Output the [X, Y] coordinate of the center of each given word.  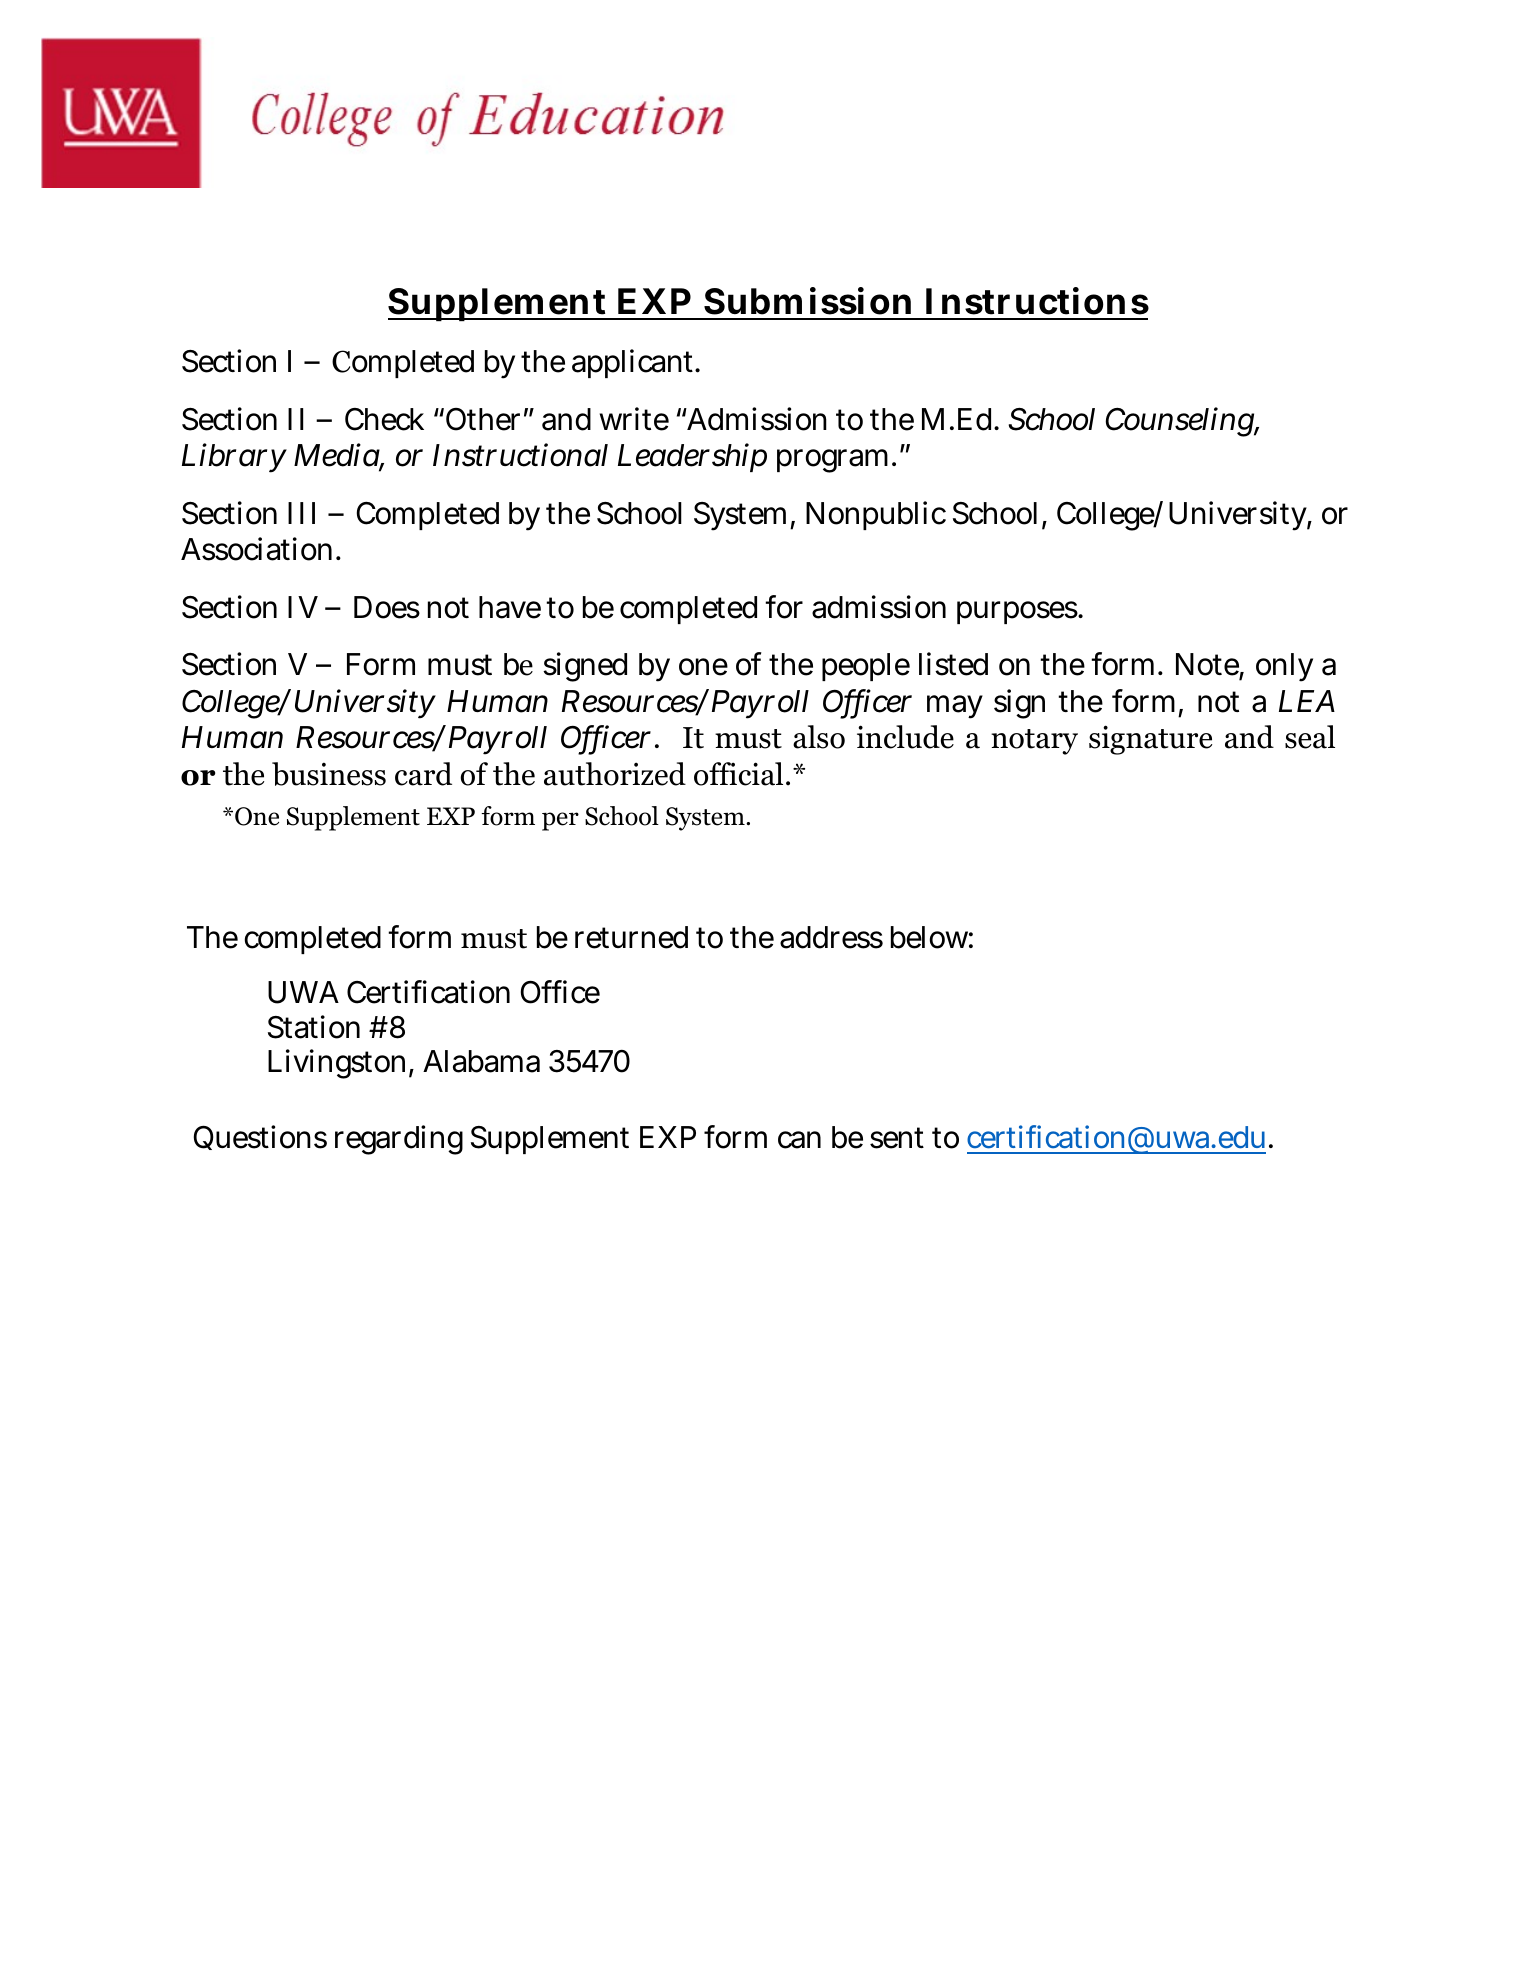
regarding [399, 1140]
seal [1310, 737]
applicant [634, 363]
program [835, 461]
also [819, 737]
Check [384, 419]
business [329, 774]
